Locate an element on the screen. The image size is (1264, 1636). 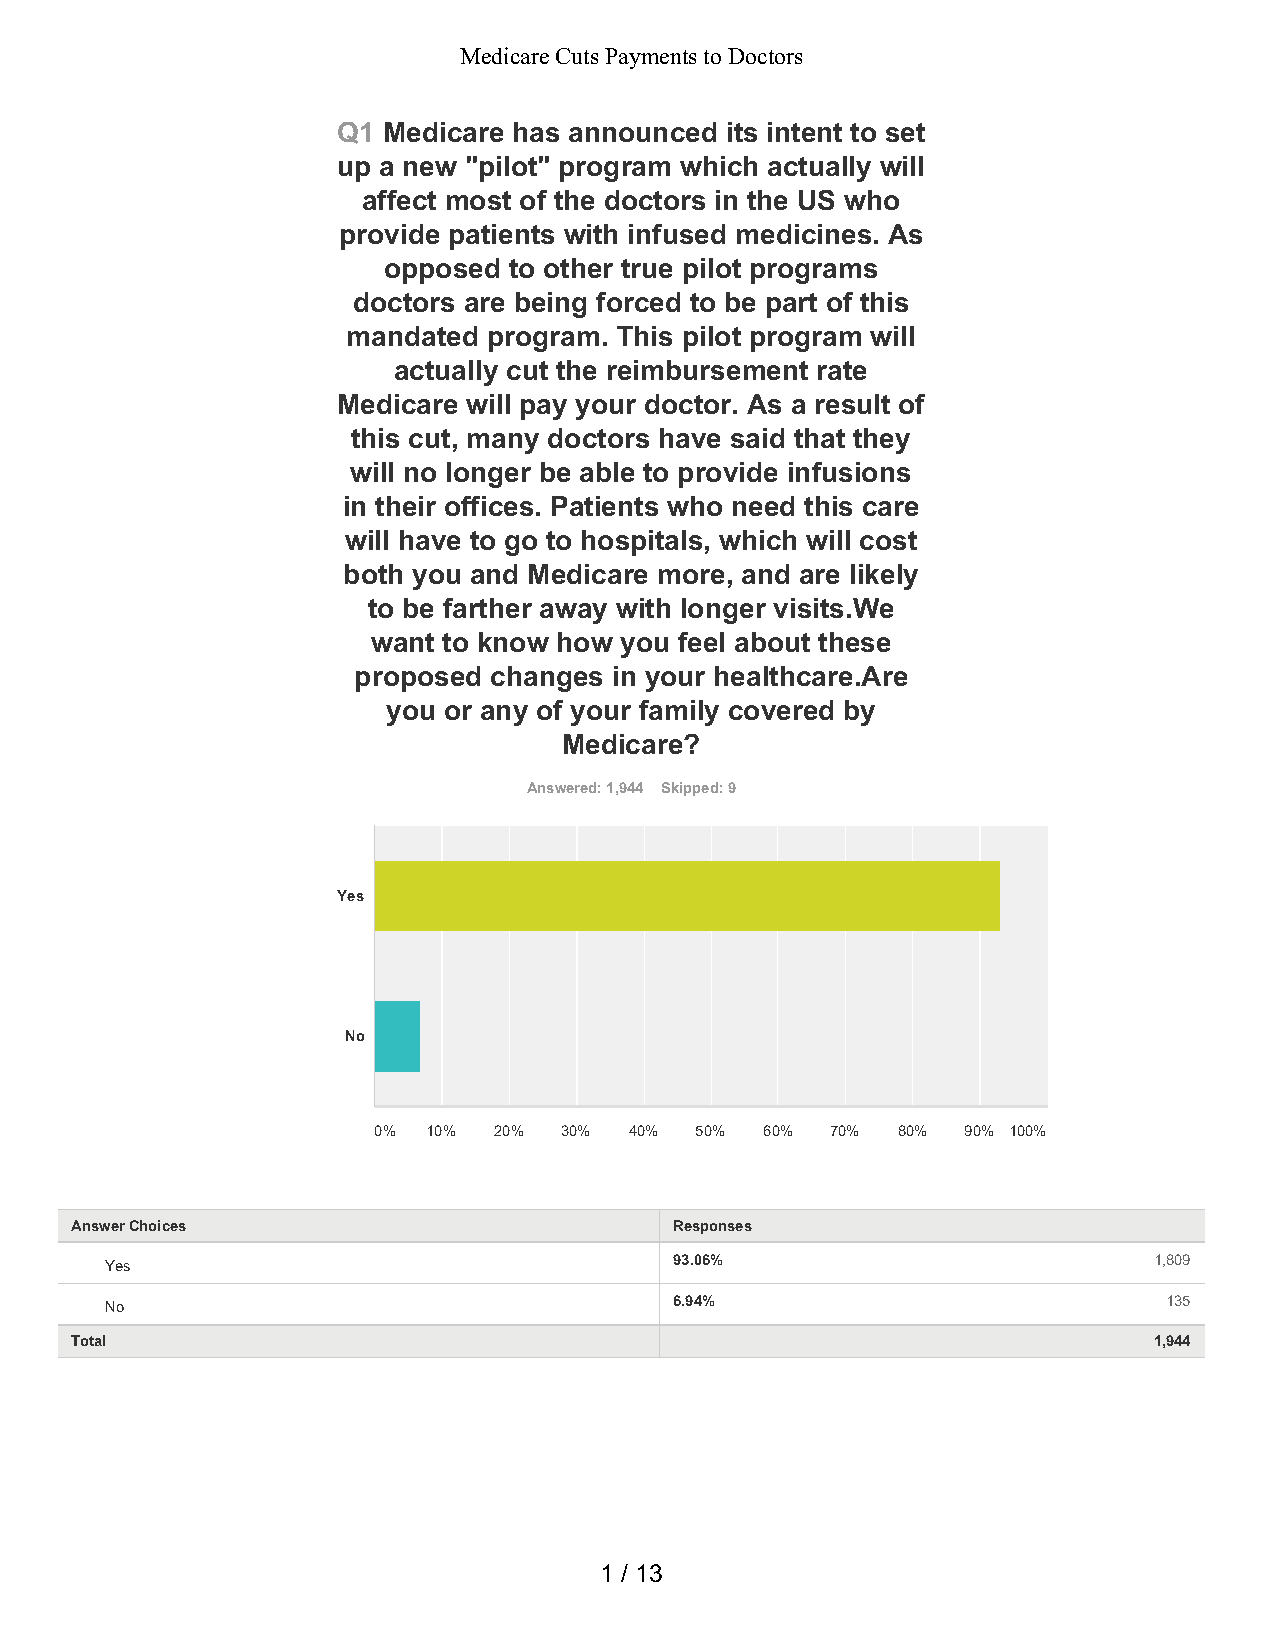
Total is located at coordinates (88, 1340).
